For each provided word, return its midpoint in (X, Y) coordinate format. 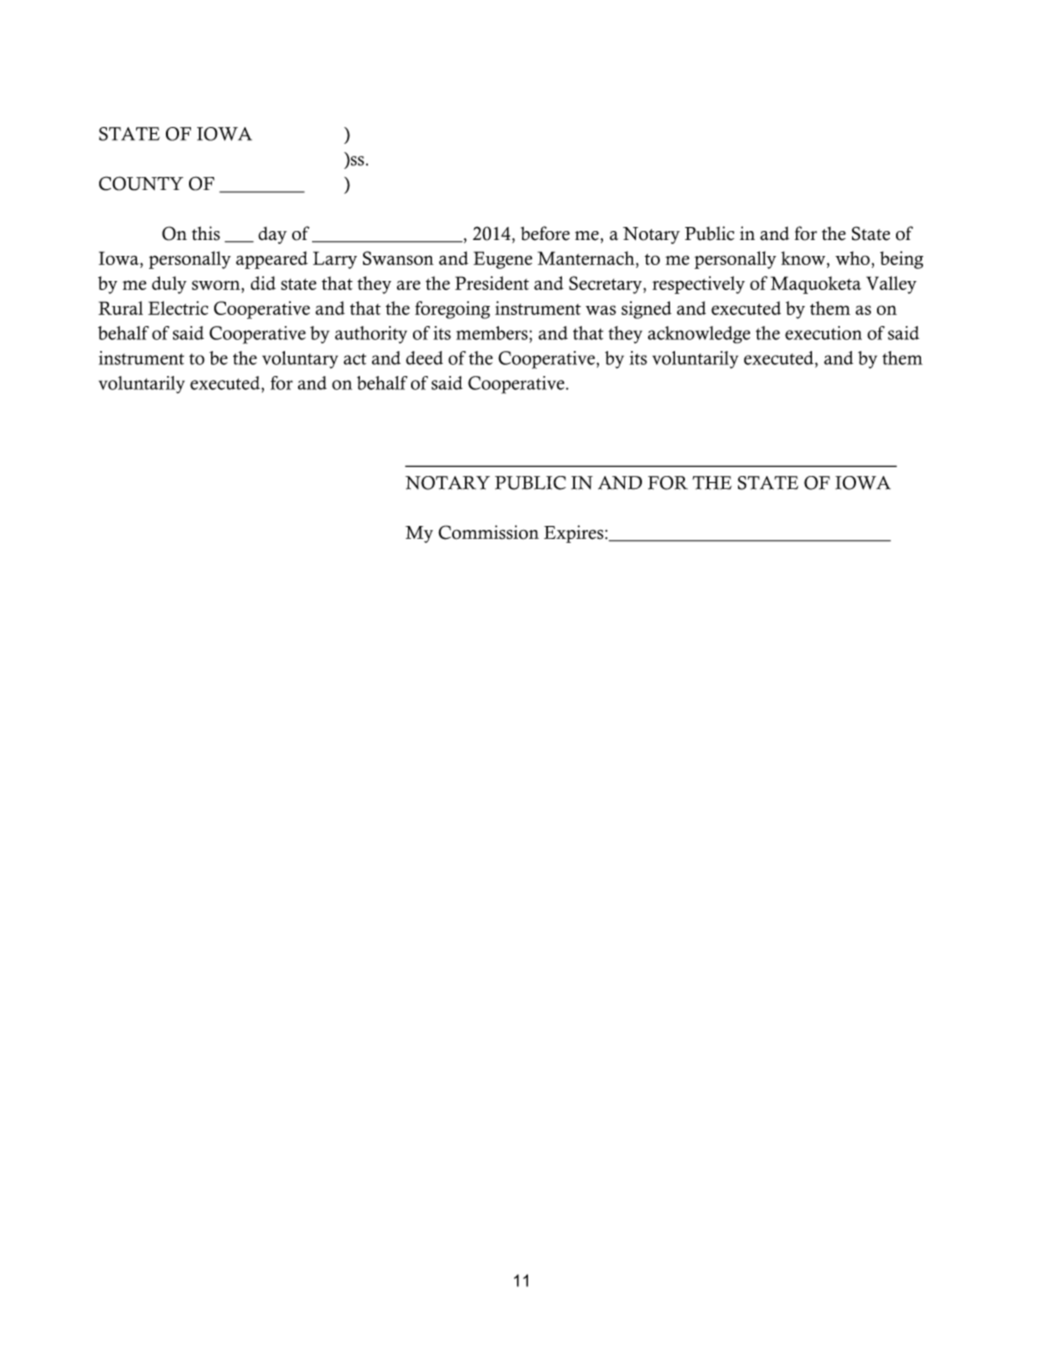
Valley (891, 285)
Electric (178, 308)
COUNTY (141, 183)
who (852, 258)
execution (823, 333)
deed (424, 358)
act (355, 359)
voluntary (300, 360)
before (545, 233)
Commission (488, 532)
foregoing (452, 310)
